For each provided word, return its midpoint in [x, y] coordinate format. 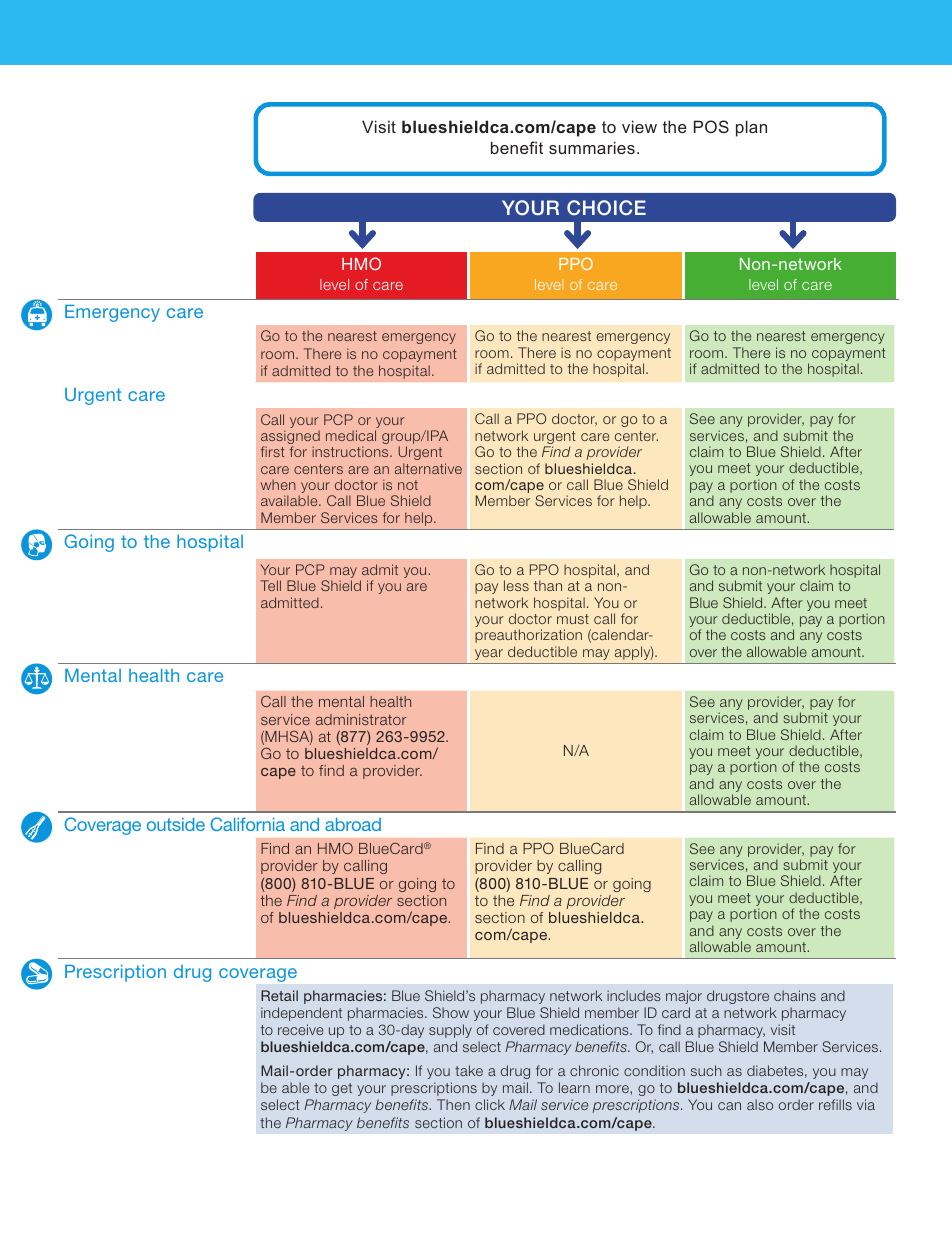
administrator [361, 719]
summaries [592, 147]
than [548, 585]
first [273, 451]
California [247, 824]
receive [300, 1029]
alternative [428, 468]
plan [751, 128]
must [573, 619]
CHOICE [606, 208]
